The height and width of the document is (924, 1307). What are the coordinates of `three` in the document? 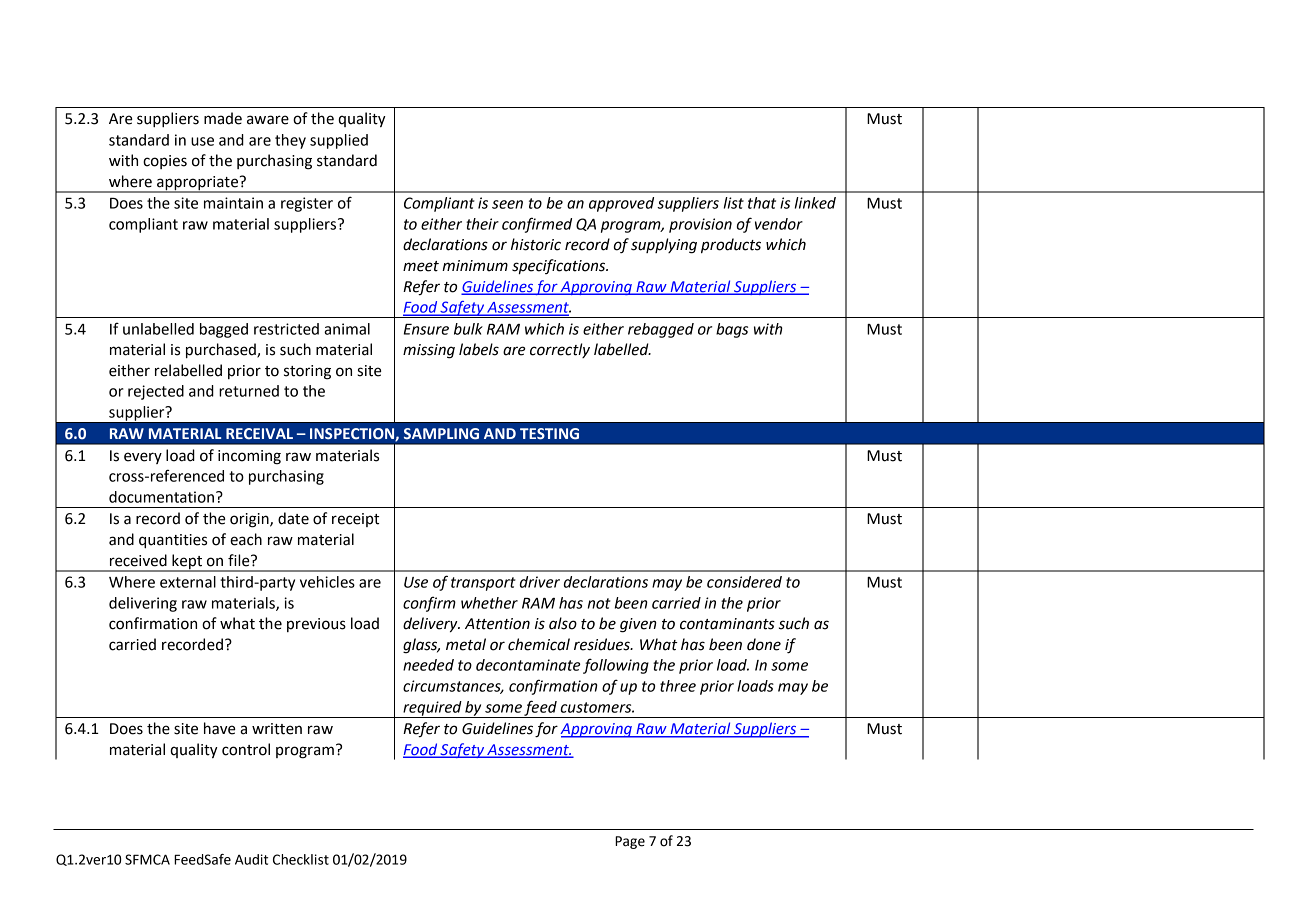 It's located at (678, 686).
